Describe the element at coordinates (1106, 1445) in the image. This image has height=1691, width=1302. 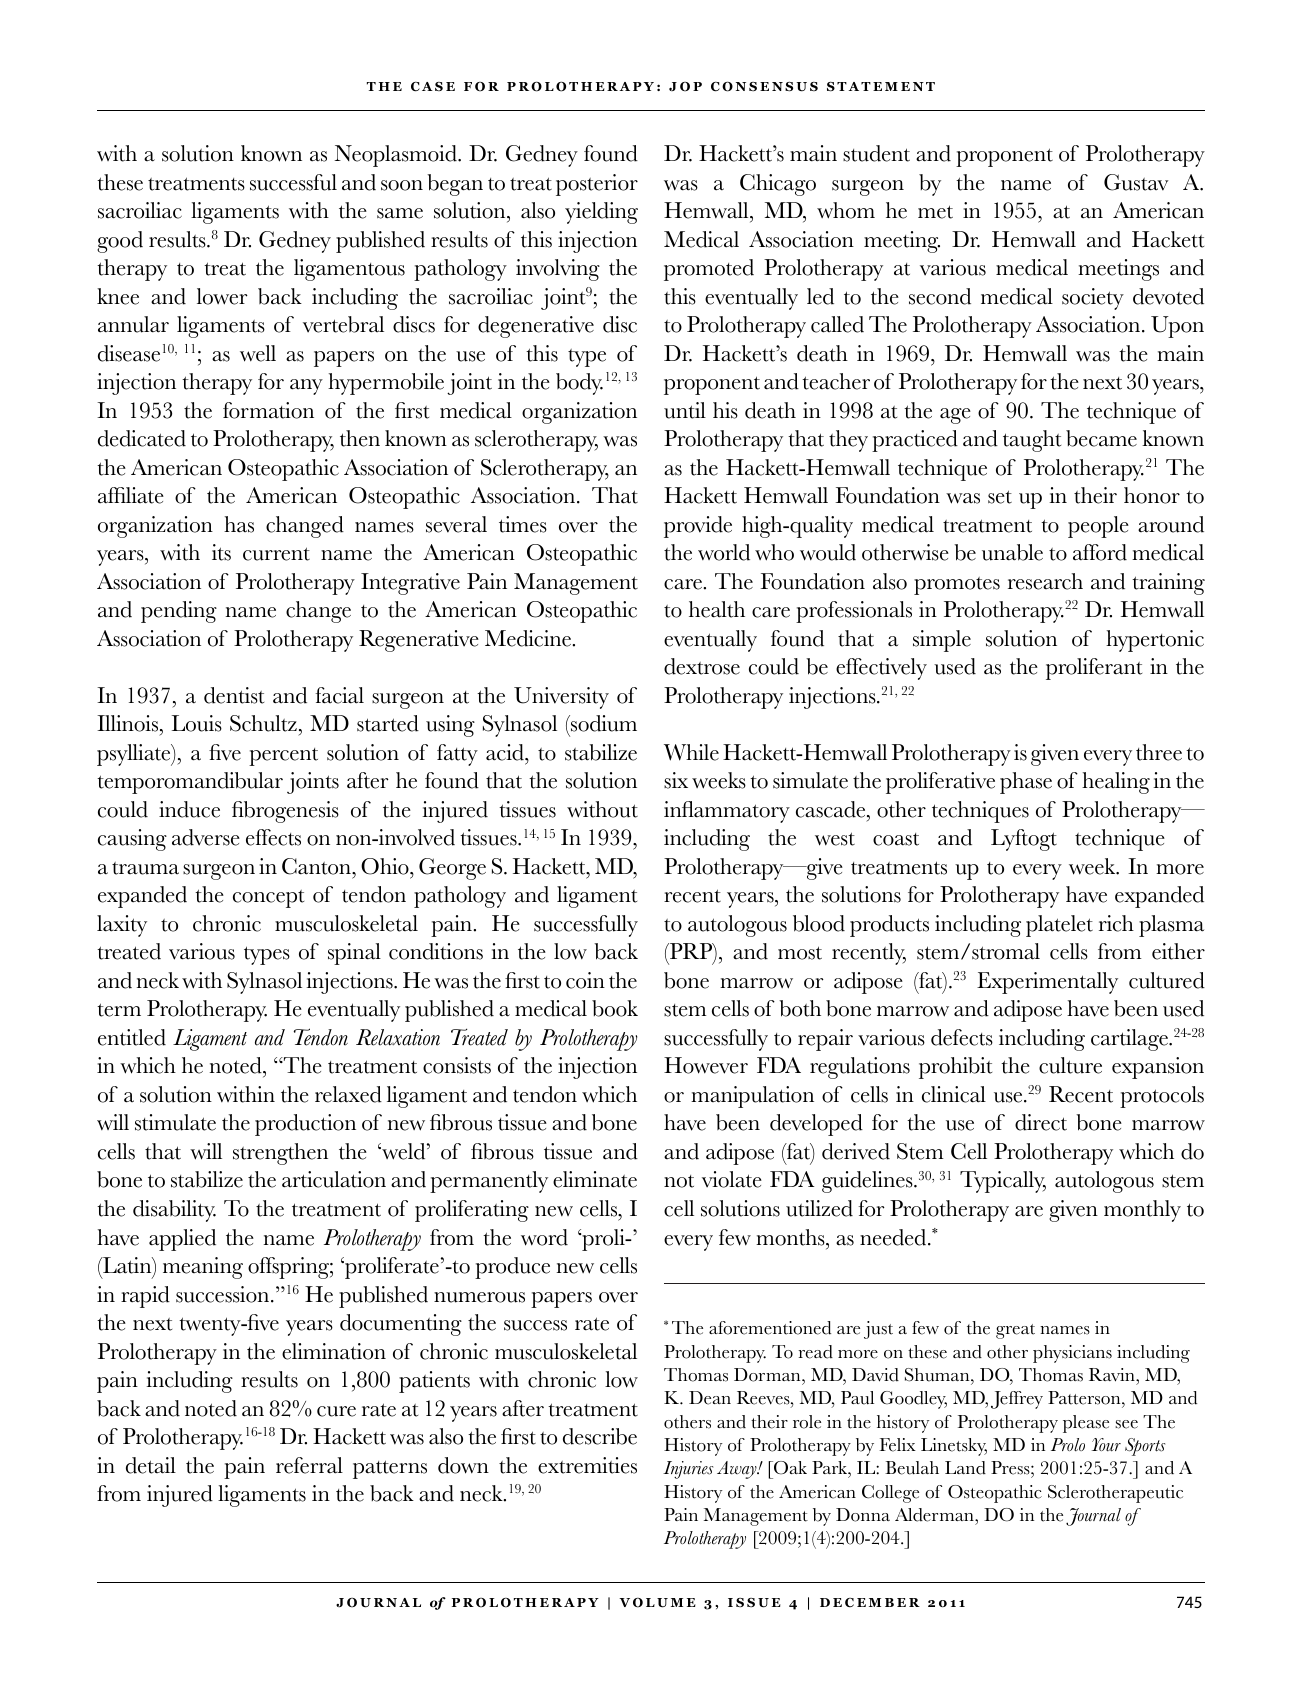
I see `Your` at that location.
